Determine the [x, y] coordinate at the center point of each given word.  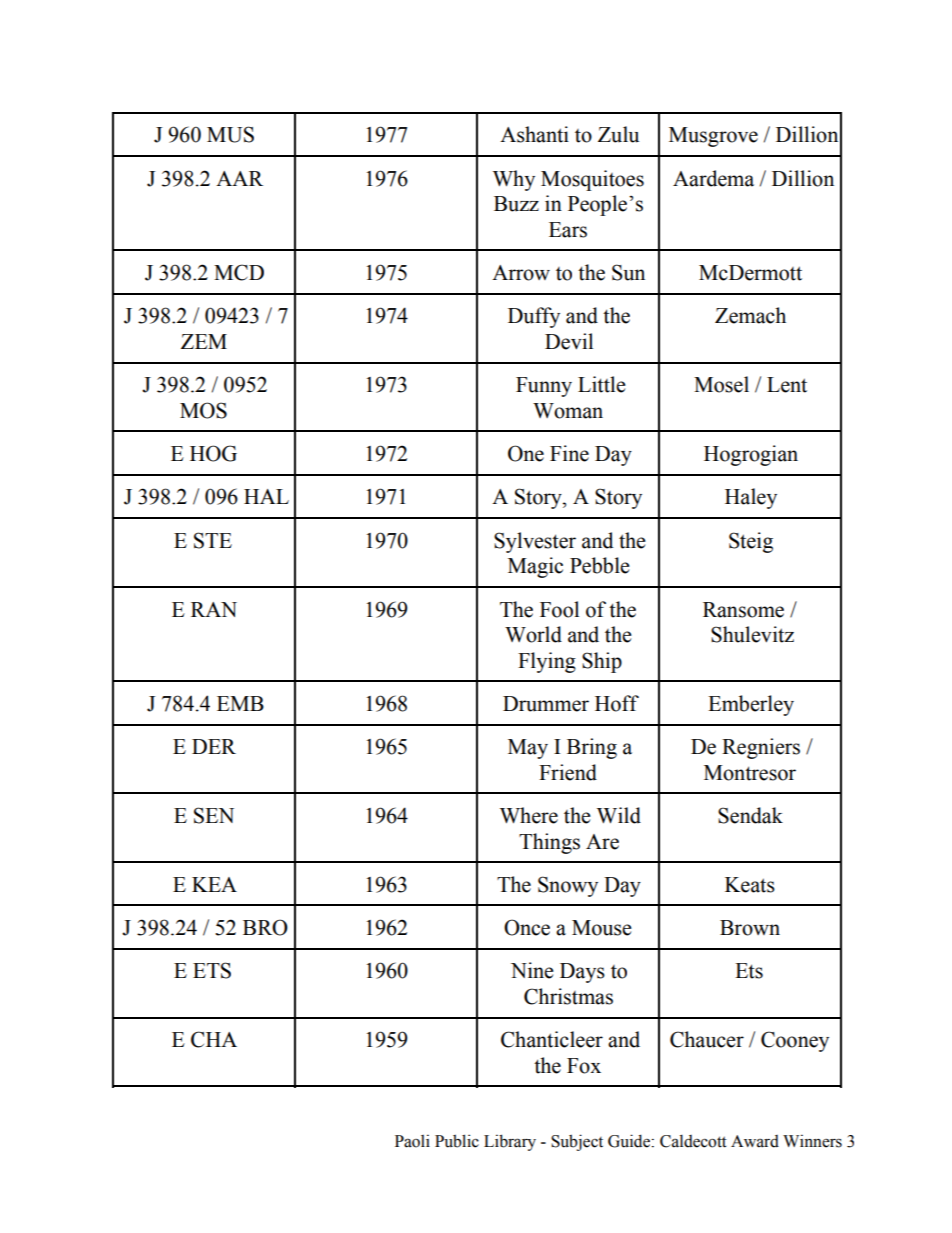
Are [602, 842]
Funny [544, 387]
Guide [629, 1141]
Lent [787, 385]
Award [755, 1141]
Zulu [618, 134]
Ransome [743, 610]
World [533, 634]
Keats [750, 885]
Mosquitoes [592, 180]
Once [527, 927]
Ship [602, 662]
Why [514, 180]
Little [602, 384]
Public [457, 1141]
